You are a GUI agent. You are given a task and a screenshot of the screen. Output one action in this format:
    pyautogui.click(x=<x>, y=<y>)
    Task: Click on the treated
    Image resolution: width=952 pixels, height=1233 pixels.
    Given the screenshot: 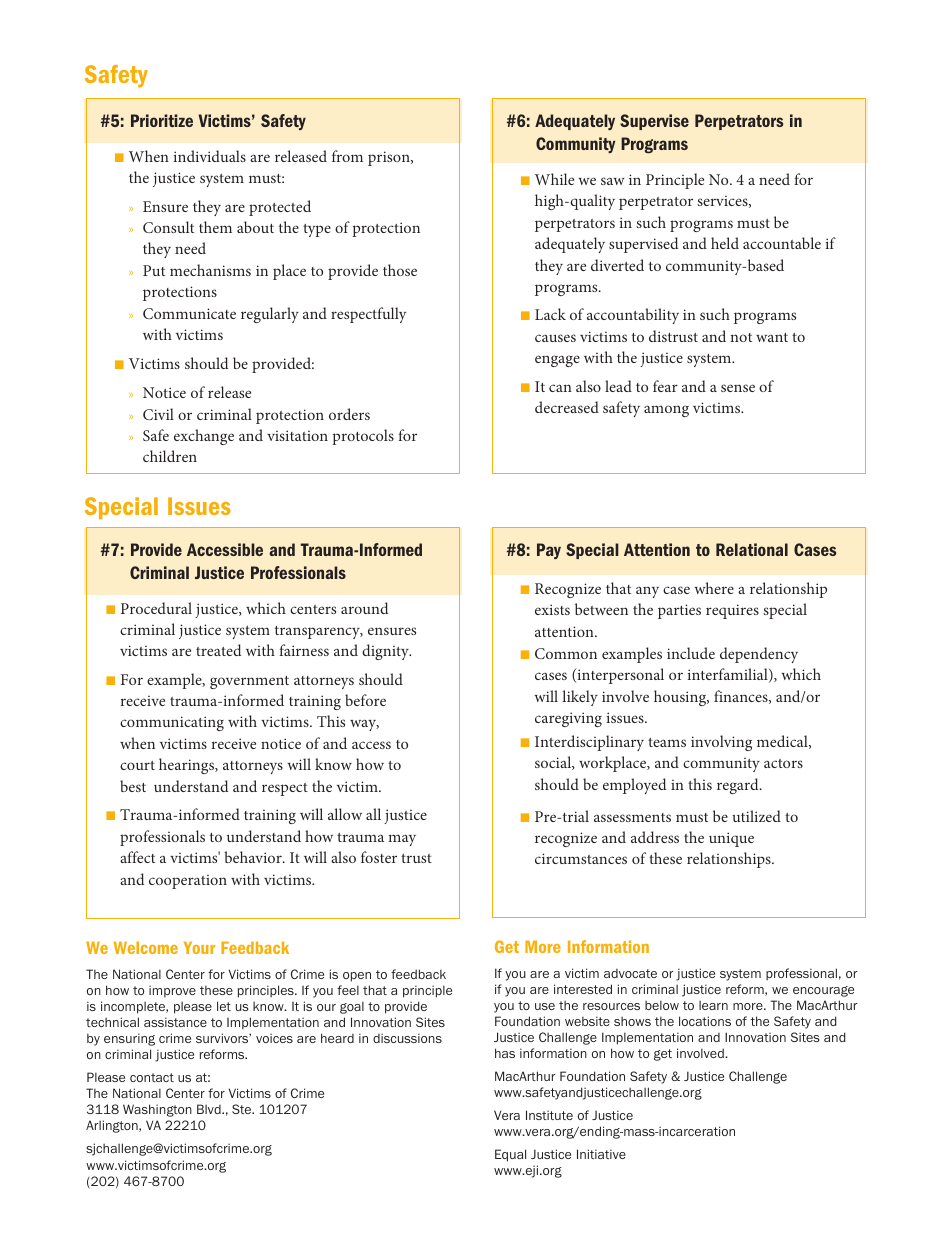 What is the action you would take?
    pyautogui.click(x=218, y=650)
